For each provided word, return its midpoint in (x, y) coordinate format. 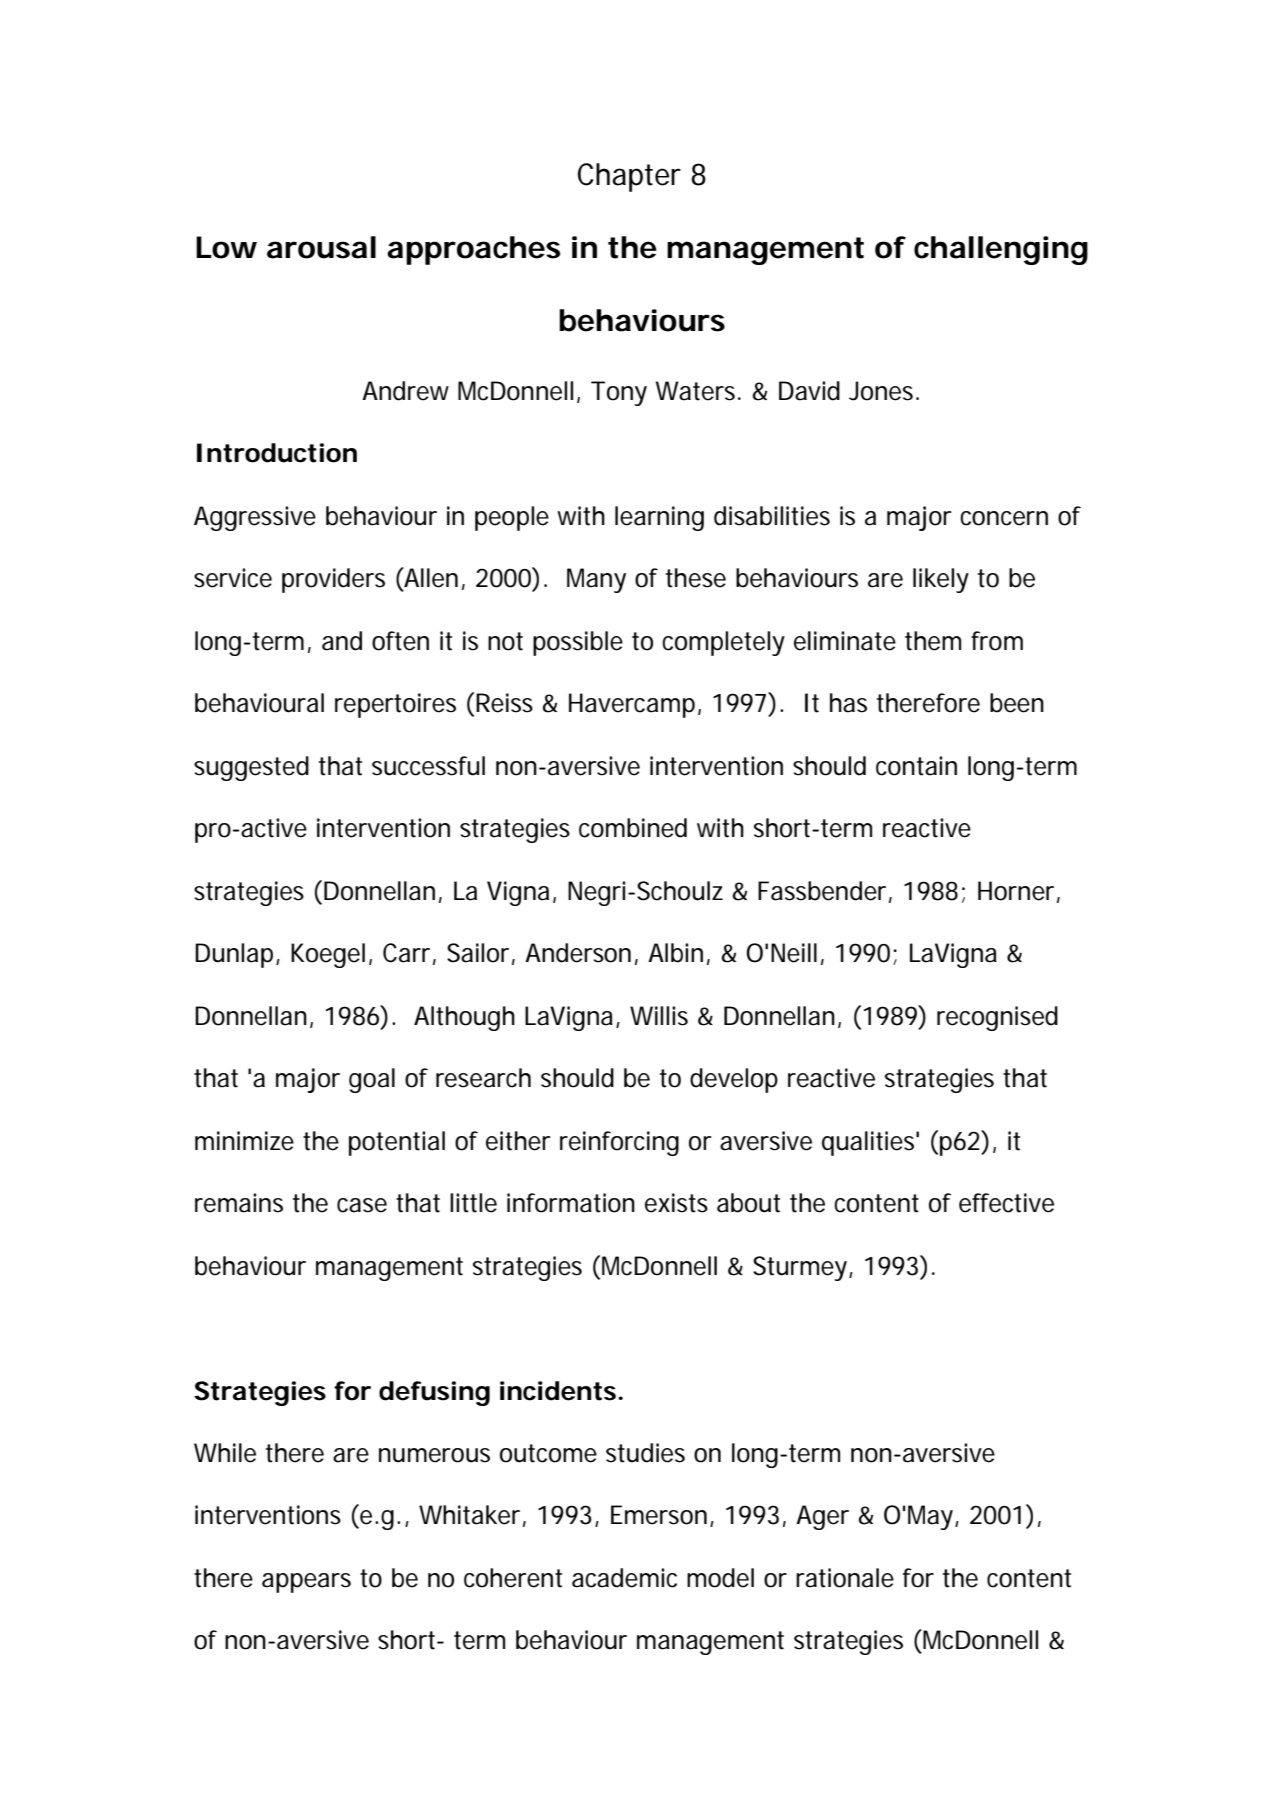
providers (333, 580)
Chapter (629, 177)
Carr (409, 954)
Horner (1019, 891)
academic (624, 1578)
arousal (321, 247)
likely (941, 580)
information (571, 1203)
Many (596, 580)
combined (633, 828)
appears (306, 1583)
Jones (884, 391)
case (362, 1205)
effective (1006, 1203)
